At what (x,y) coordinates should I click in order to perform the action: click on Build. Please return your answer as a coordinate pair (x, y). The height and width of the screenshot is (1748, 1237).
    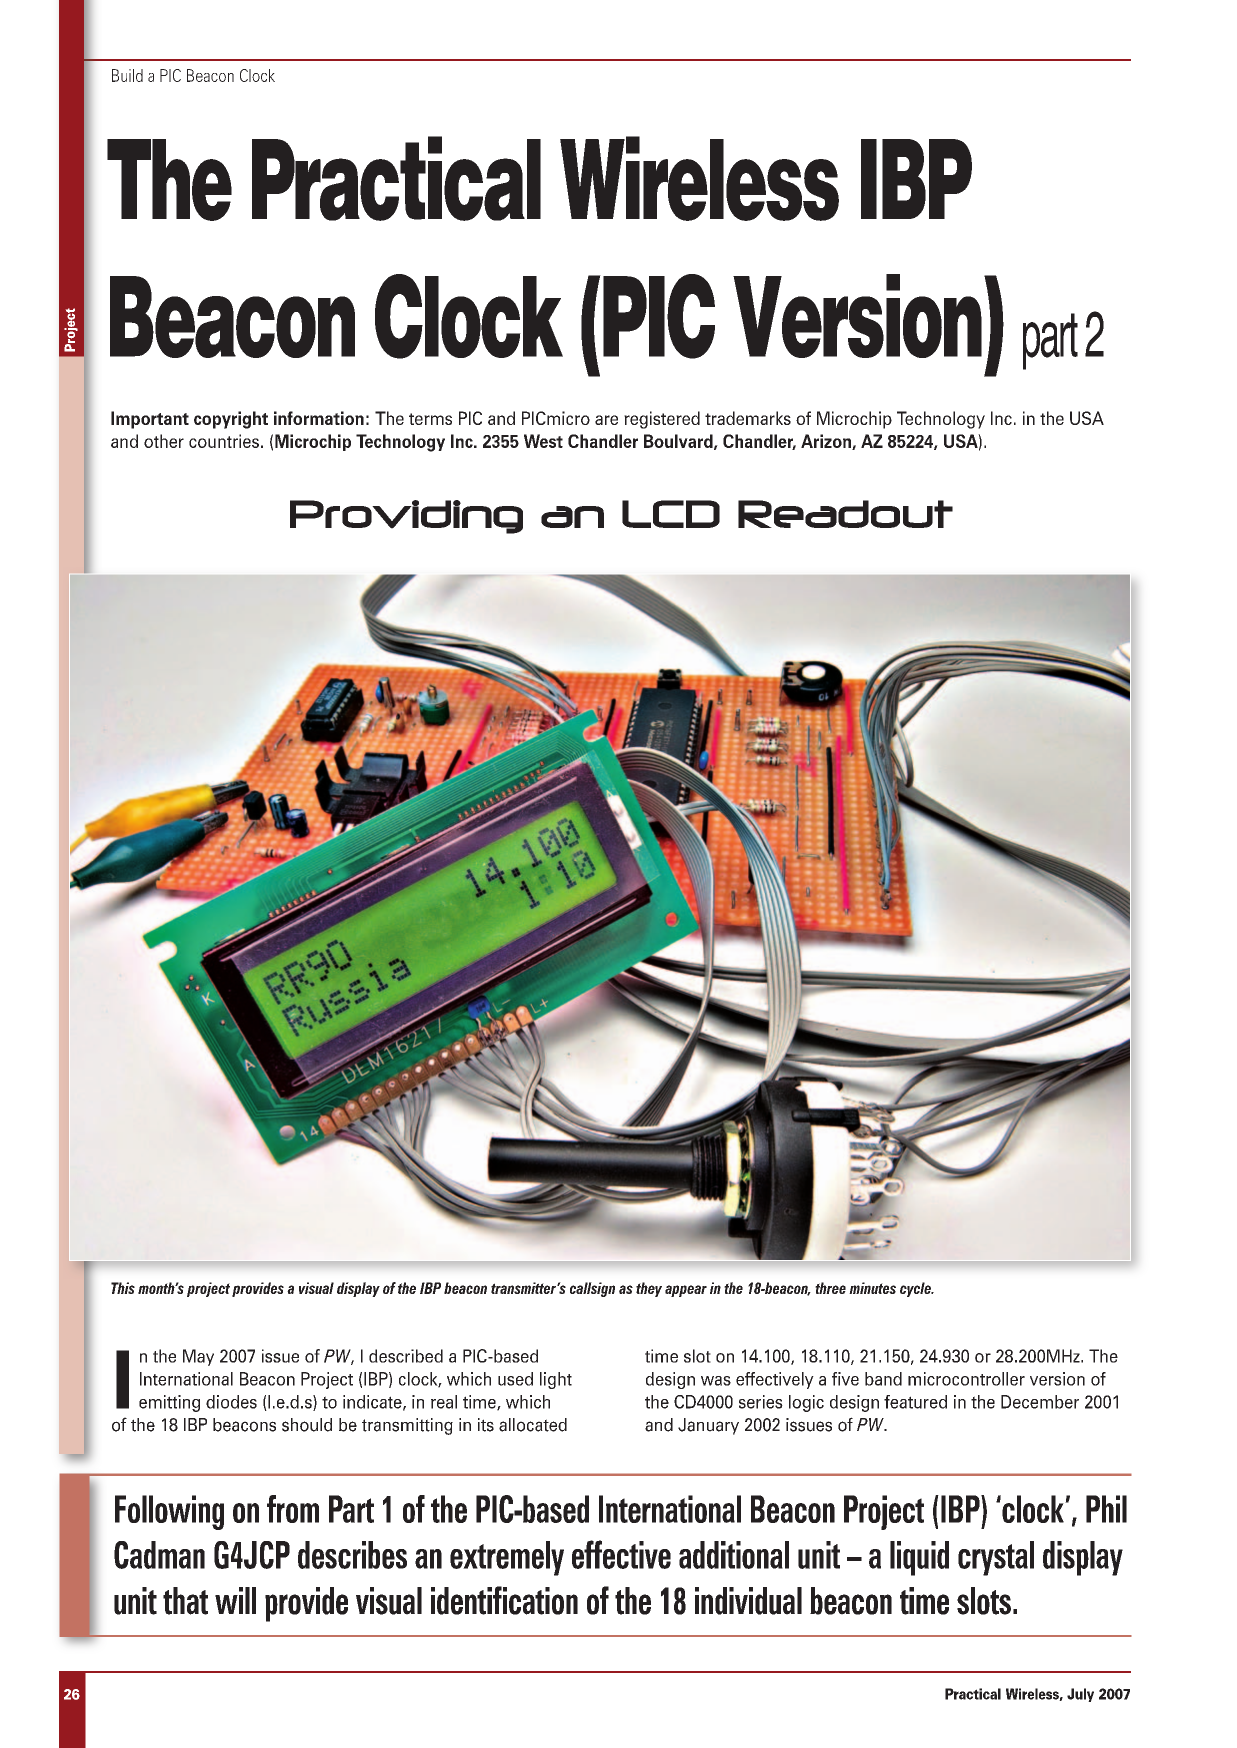
    Looking at the image, I should click on (127, 75).
